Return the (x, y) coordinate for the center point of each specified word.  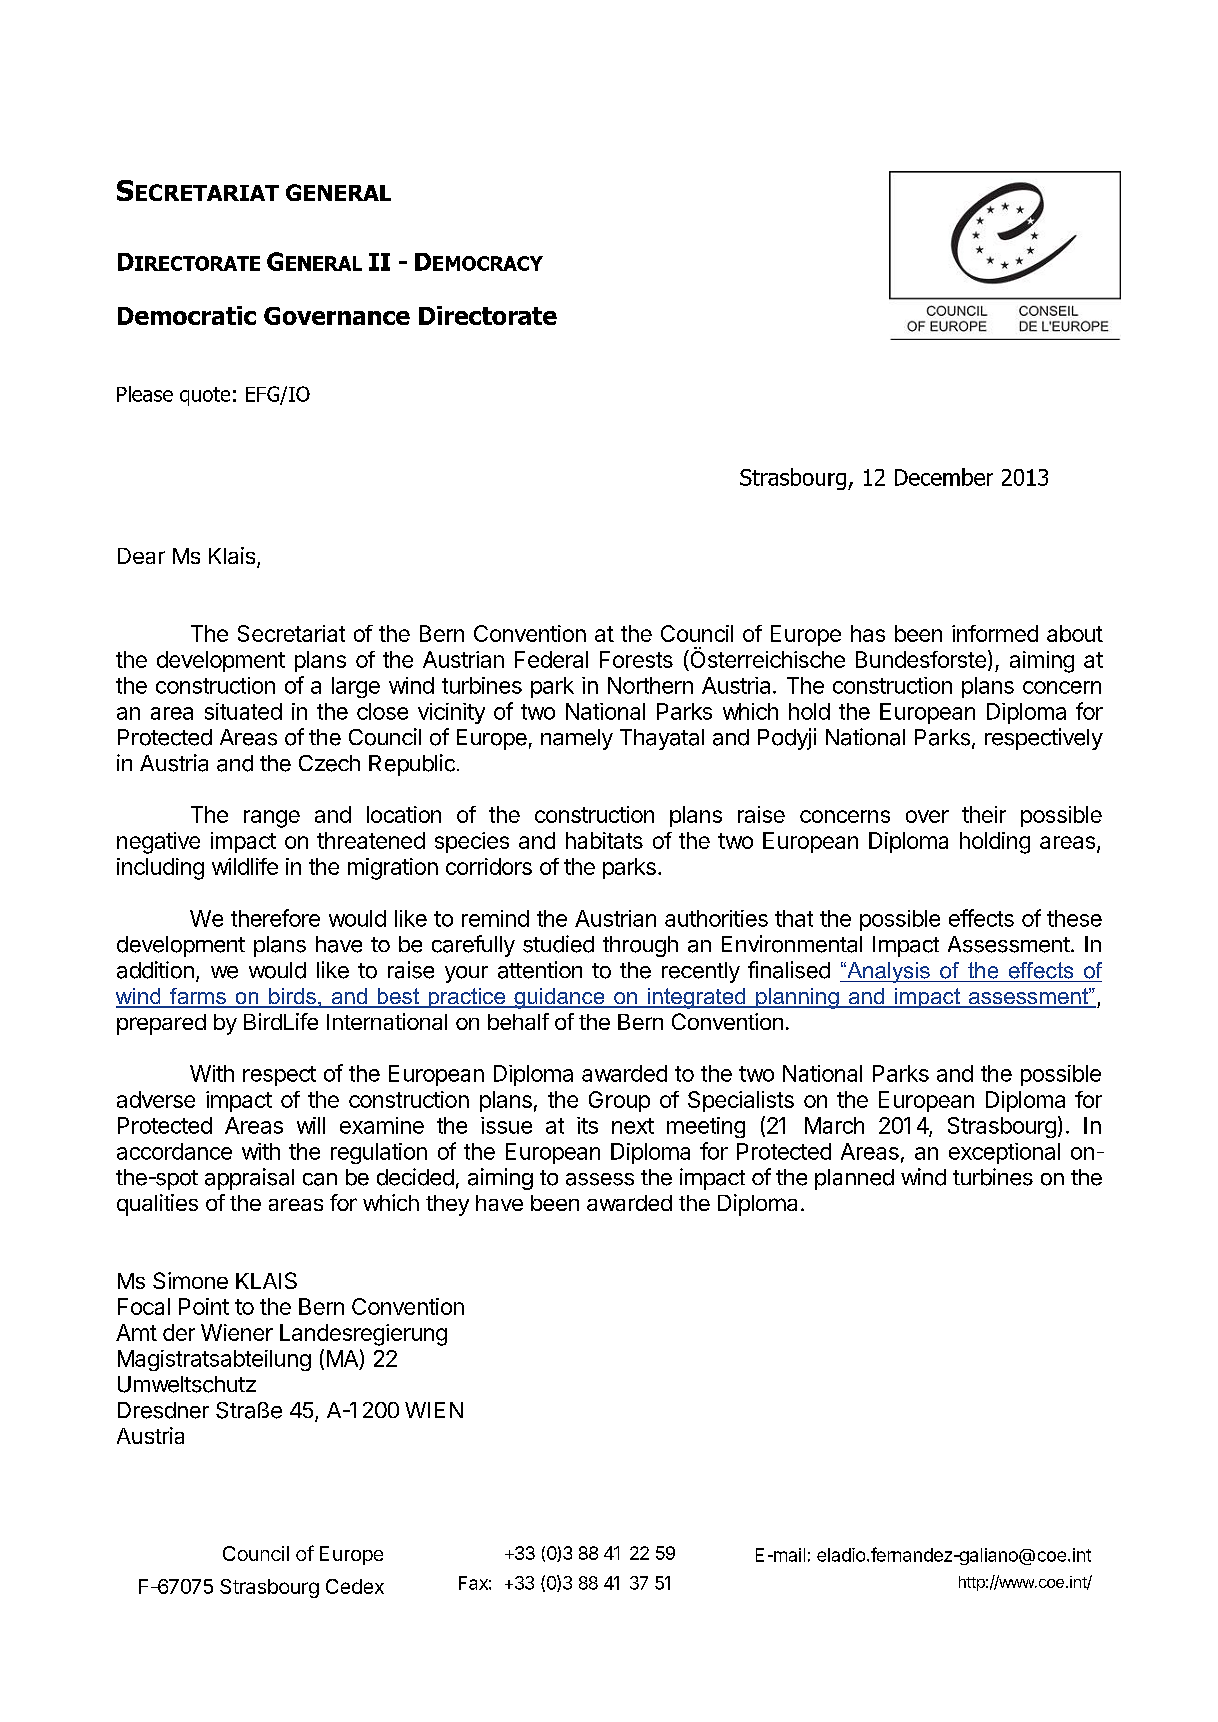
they (447, 1205)
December (944, 477)
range (272, 819)
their (984, 814)
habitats (604, 840)
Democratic (187, 315)
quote (205, 396)
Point (204, 1306)
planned (854, 1179)
